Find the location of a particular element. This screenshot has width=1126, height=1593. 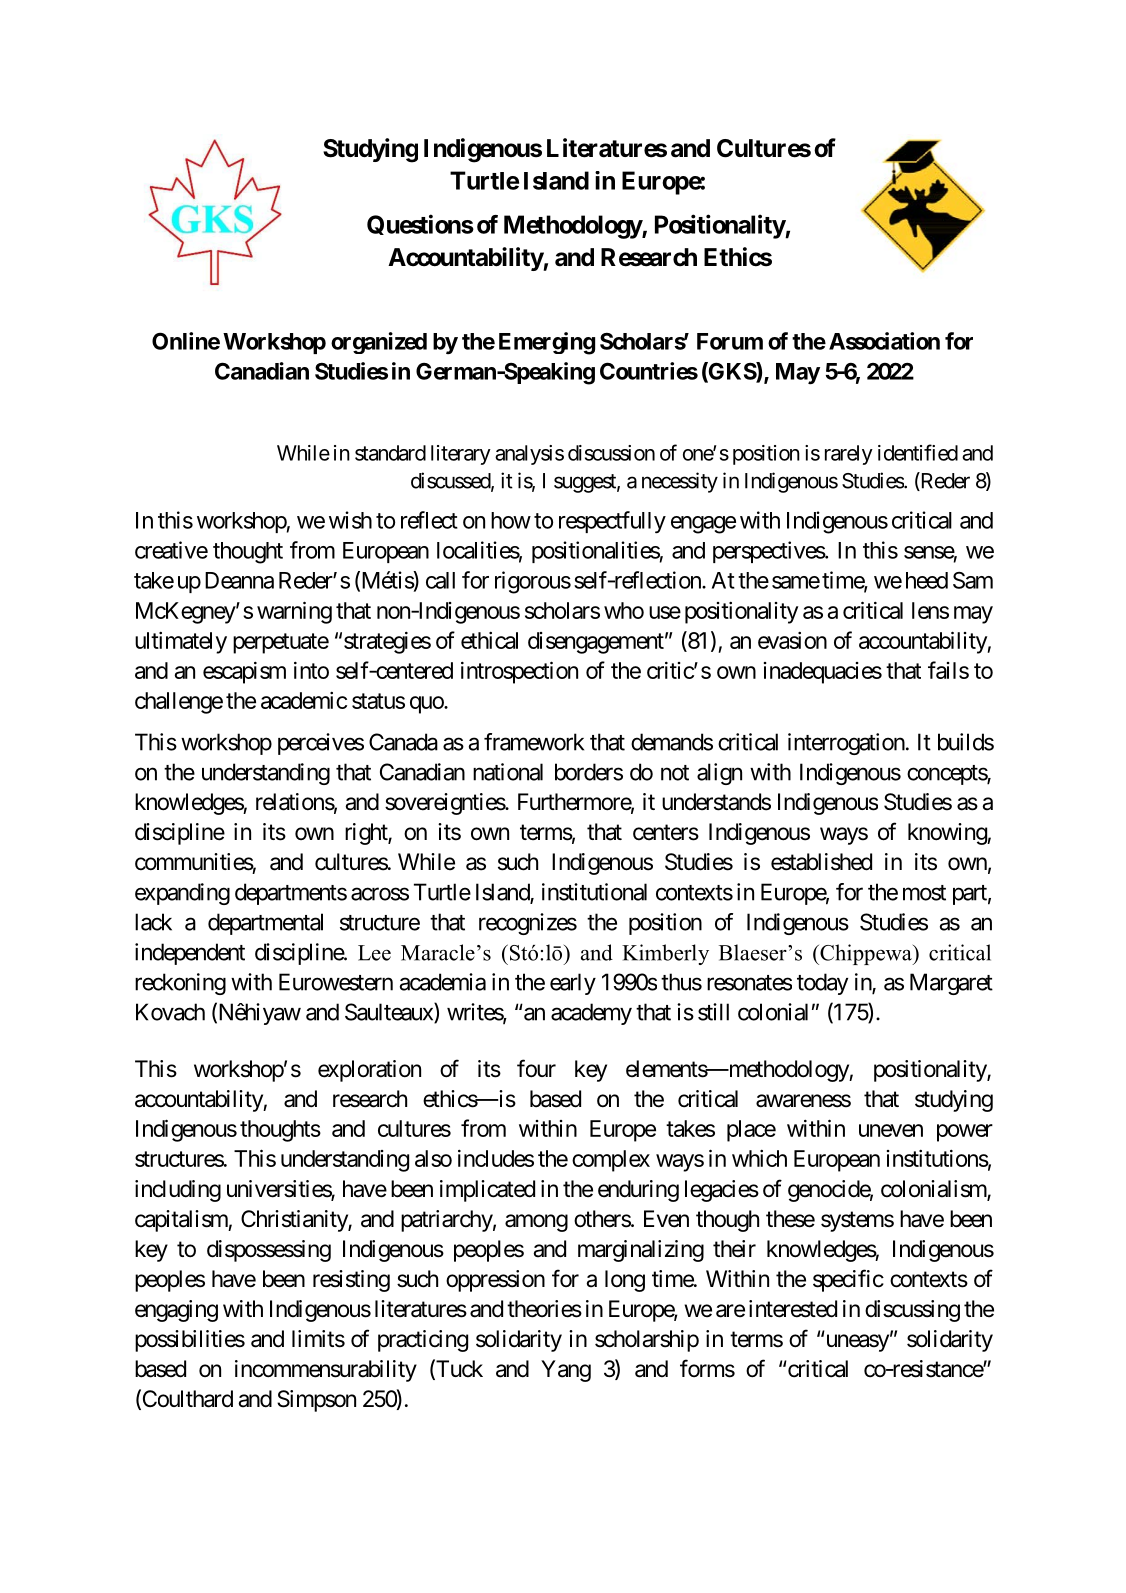

complex is located at coordinates (611, 1161).
